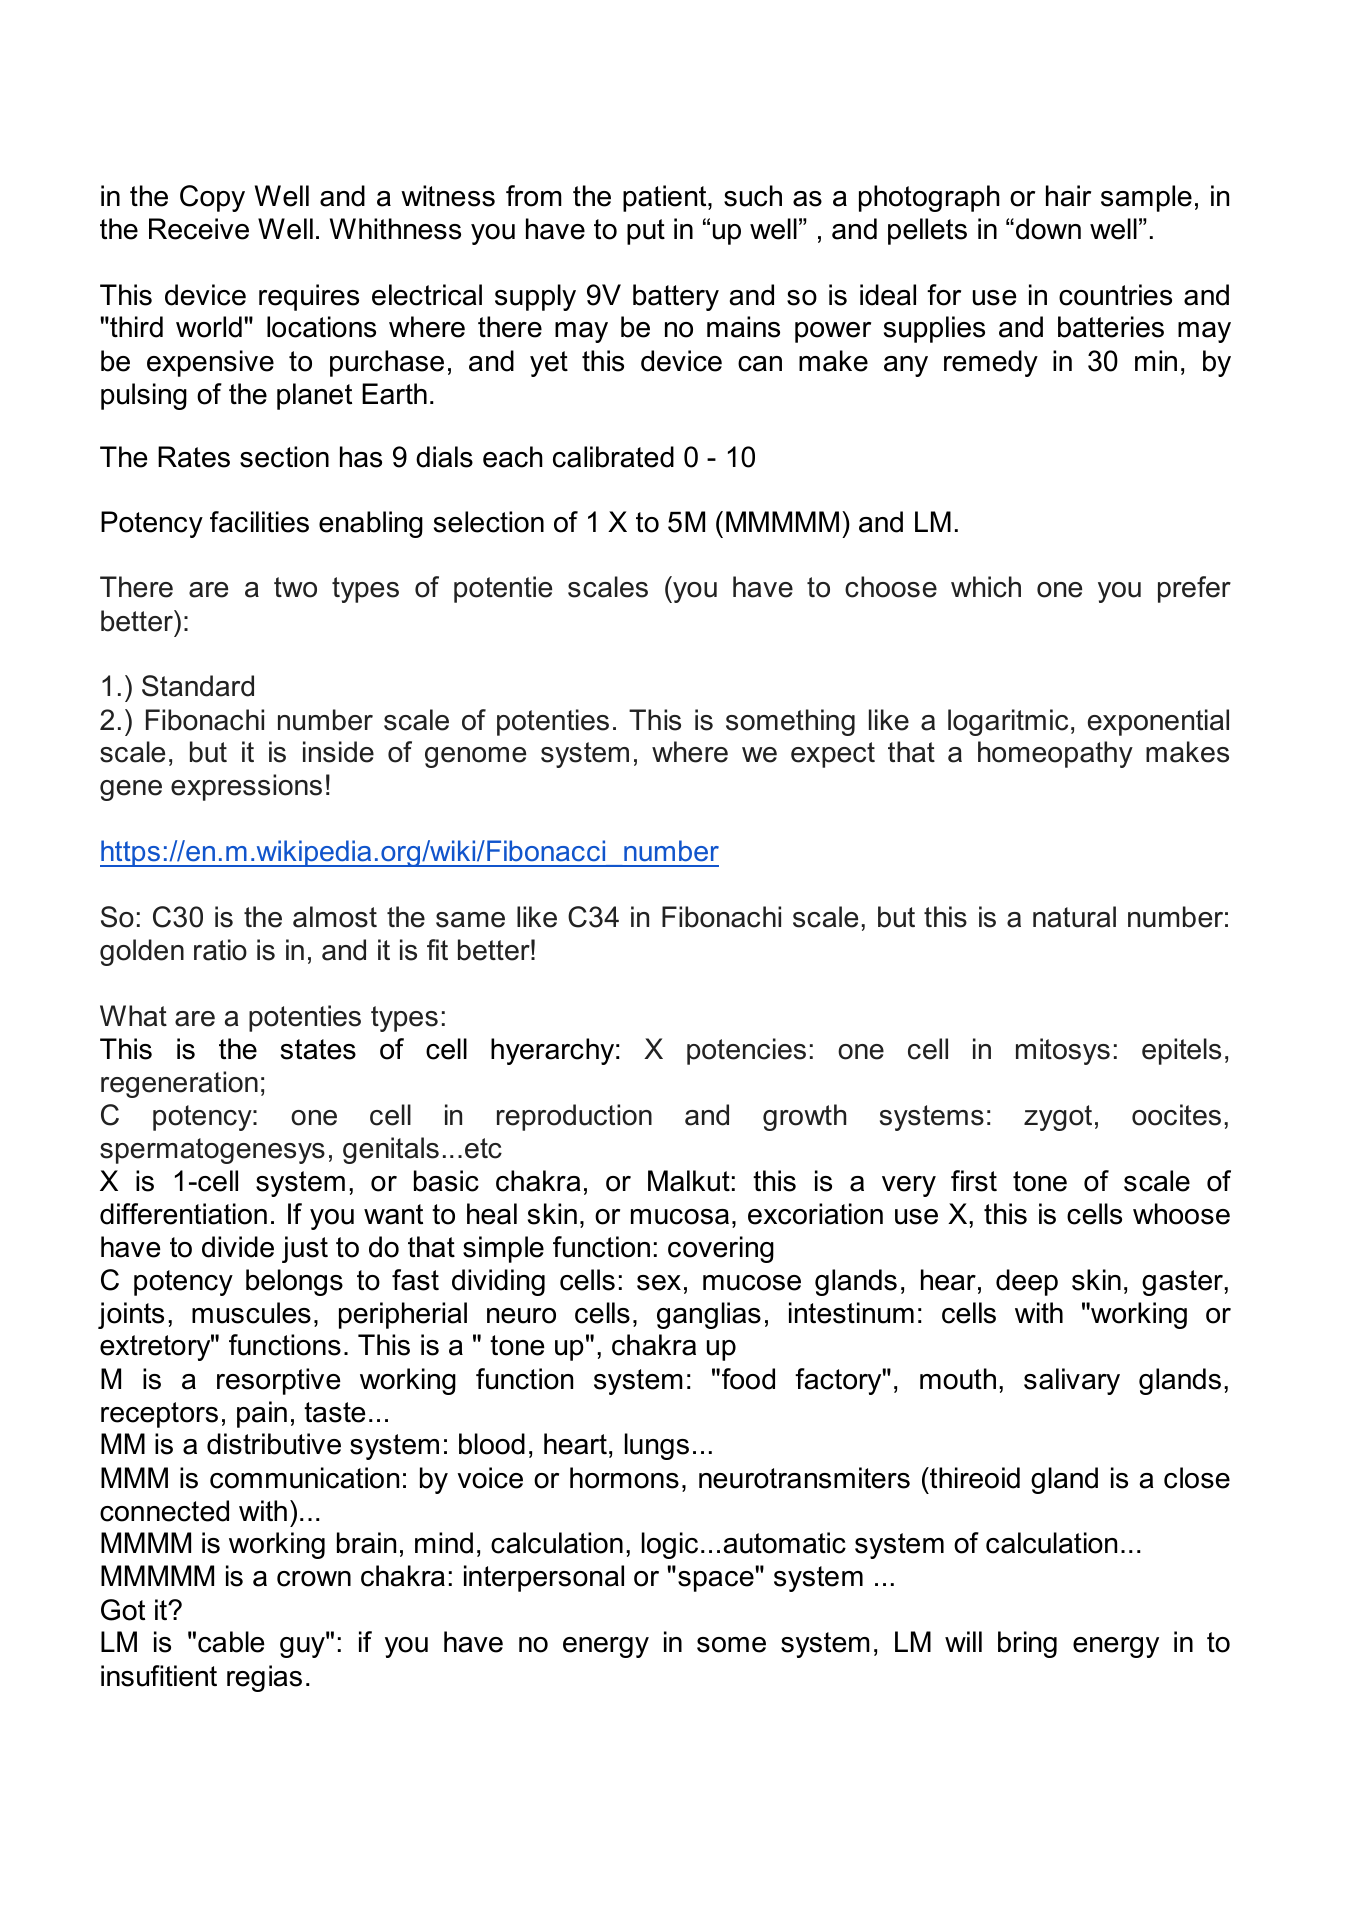  Describe the element at coordinates (716, 1581) in the screenshot. I see `space` at that location.
